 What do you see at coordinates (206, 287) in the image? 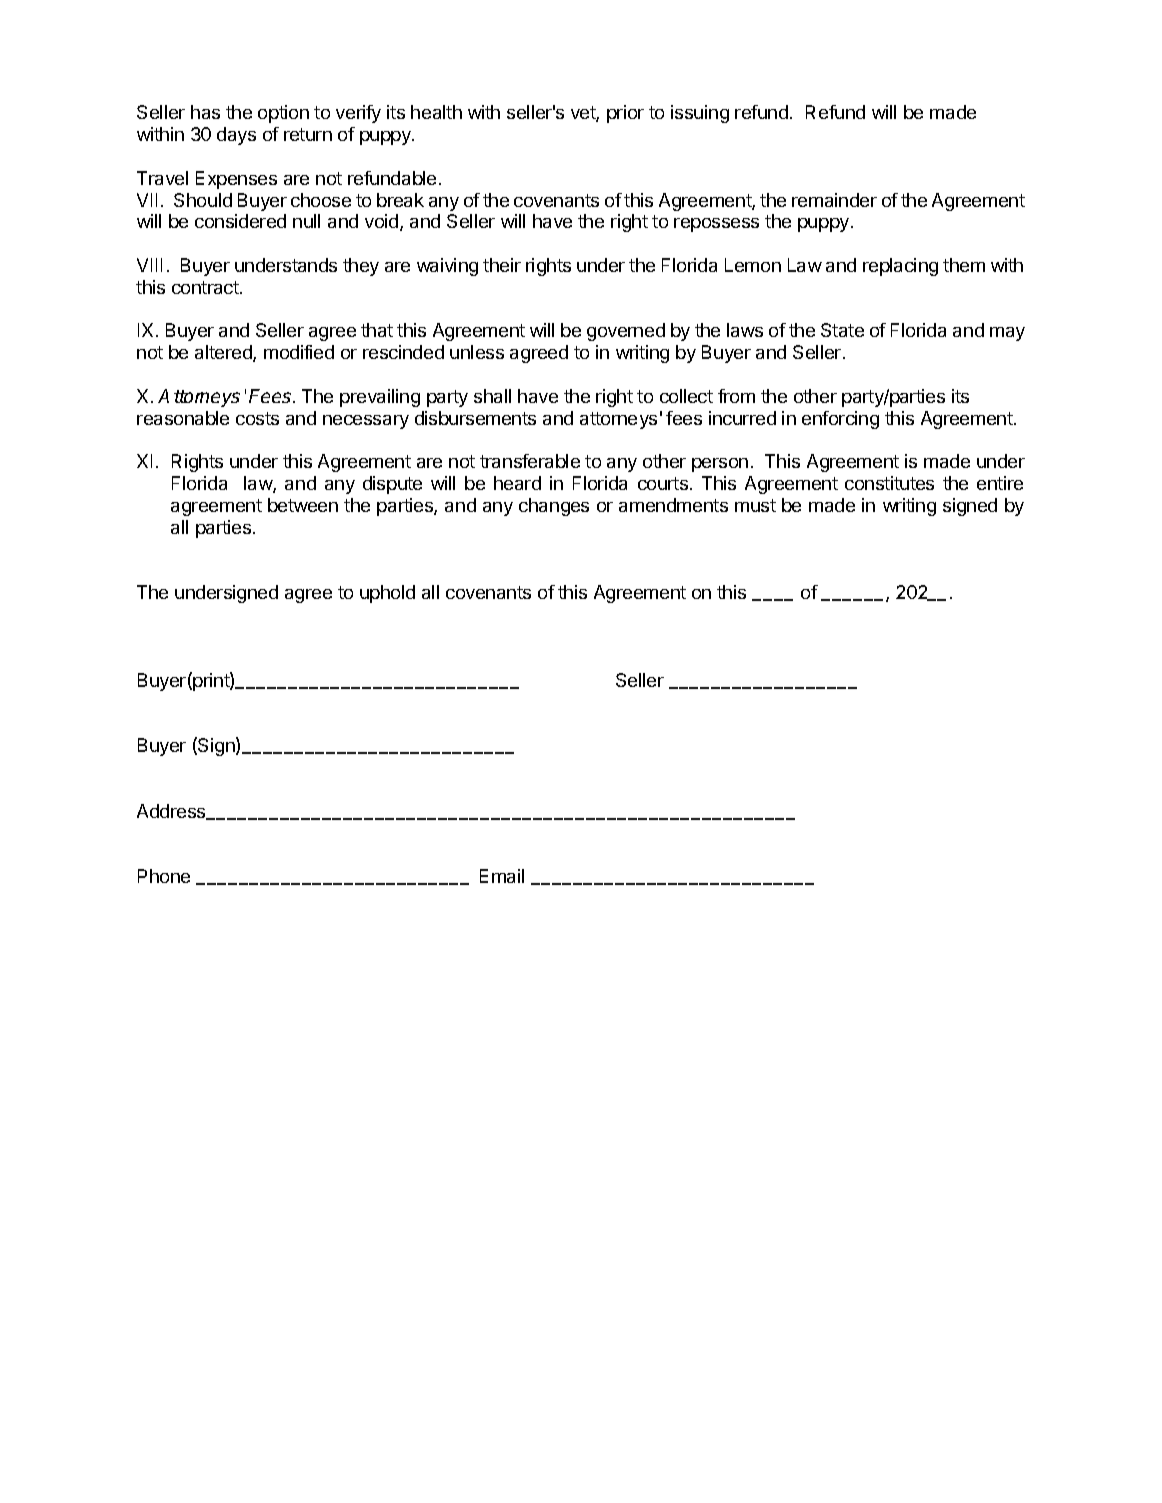
I see `contract` at bounding box center [206, 287].
